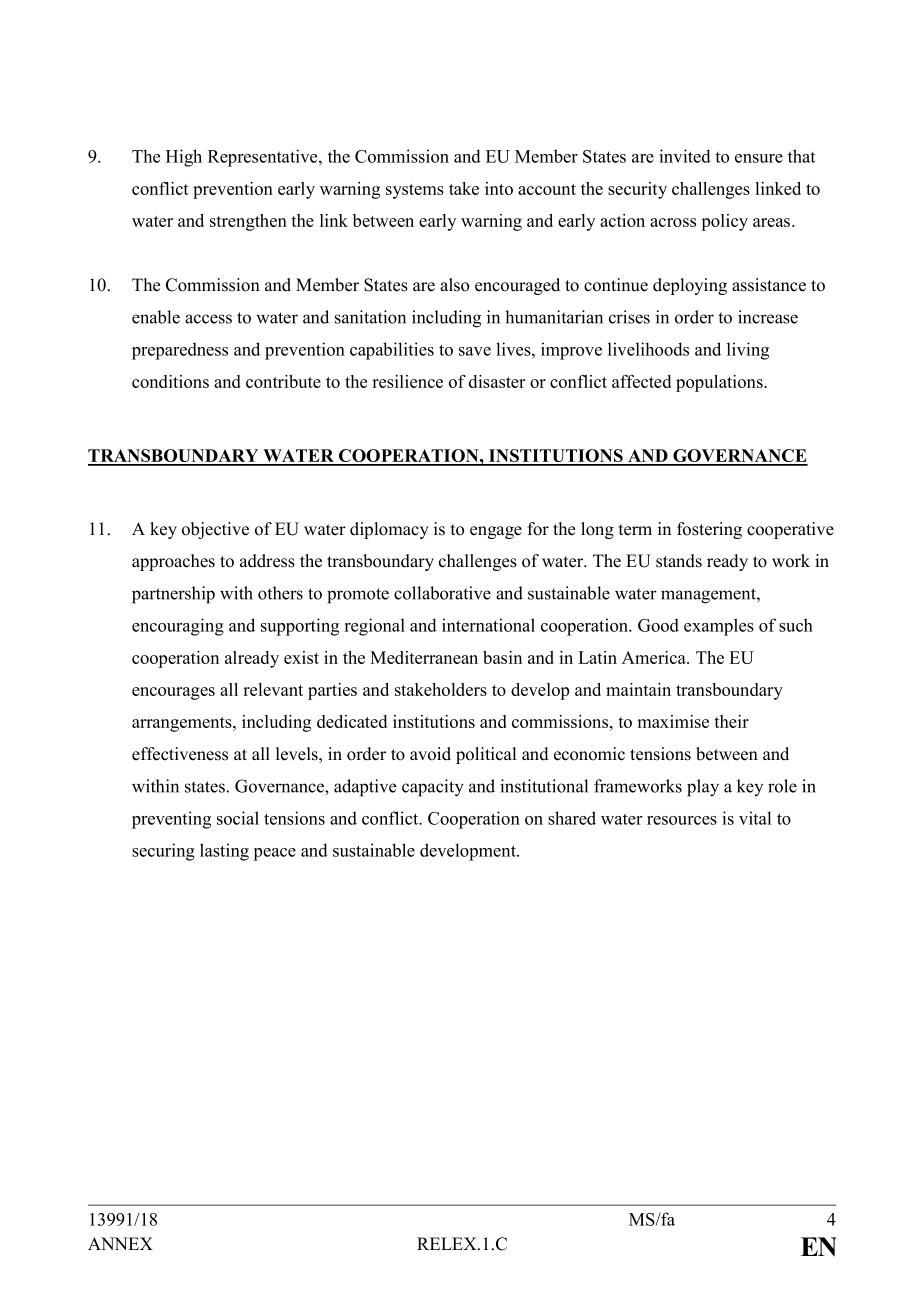 The width and height of the document is (924, 1308). I want to click on fostering, so click(709, 530).
